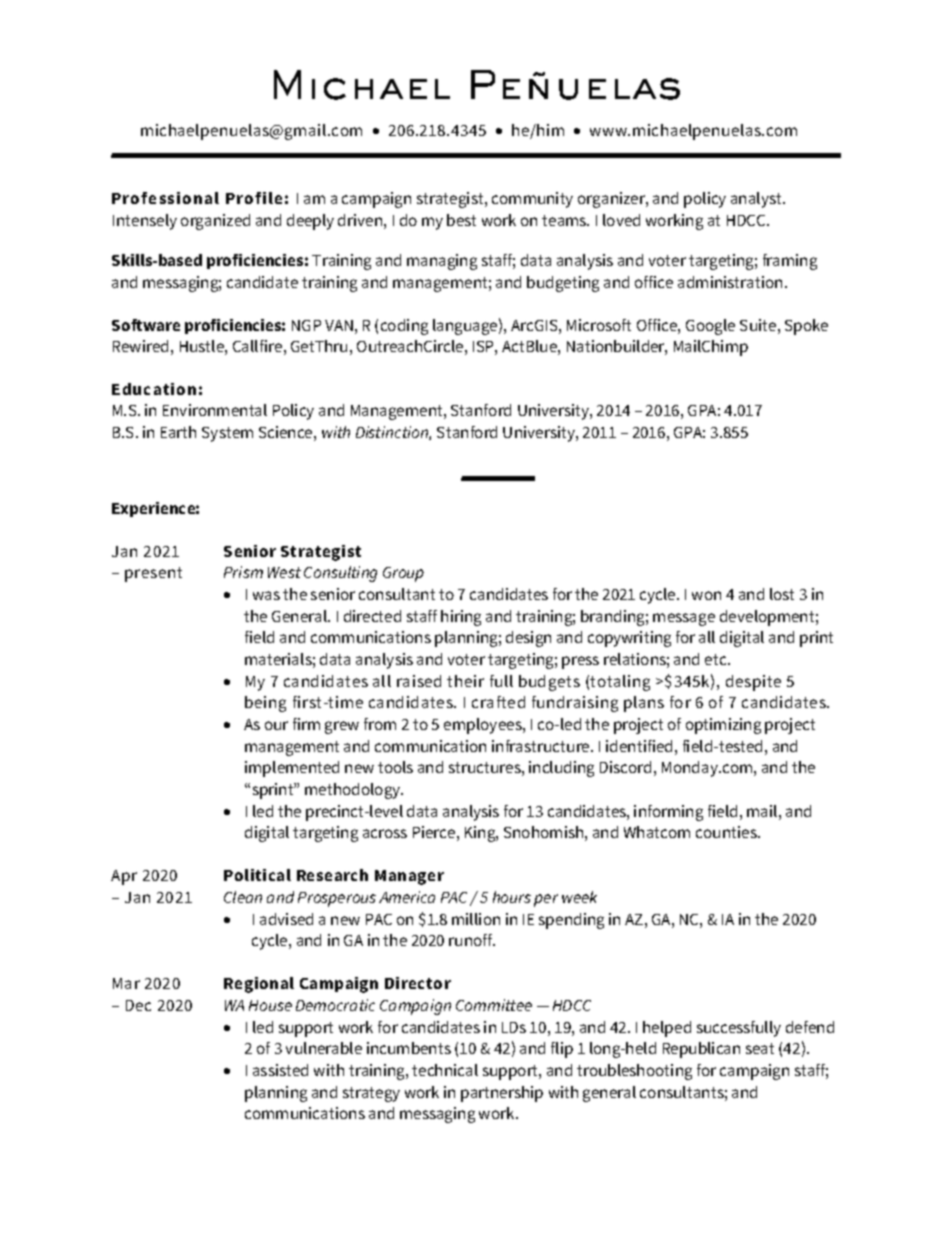 This screenshot has height=1233, width=952. Describe the element at coordinates (280, 1070) in the screenshot. I see `assisted` at that location.
